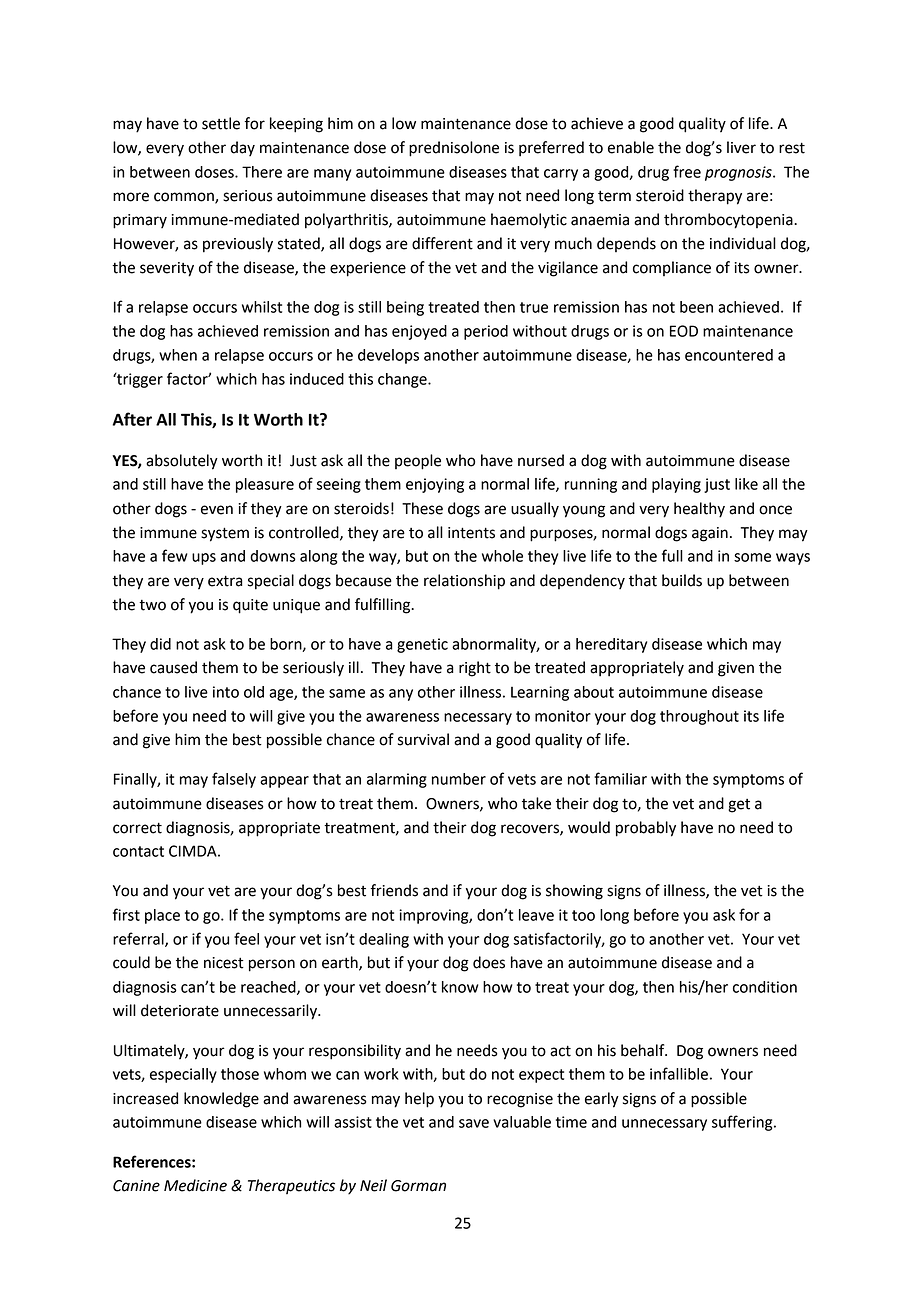 The height and width of the document is (1308, 924). Describe the element at coordinates (687, 171) in the document. I see `free` at that location.
